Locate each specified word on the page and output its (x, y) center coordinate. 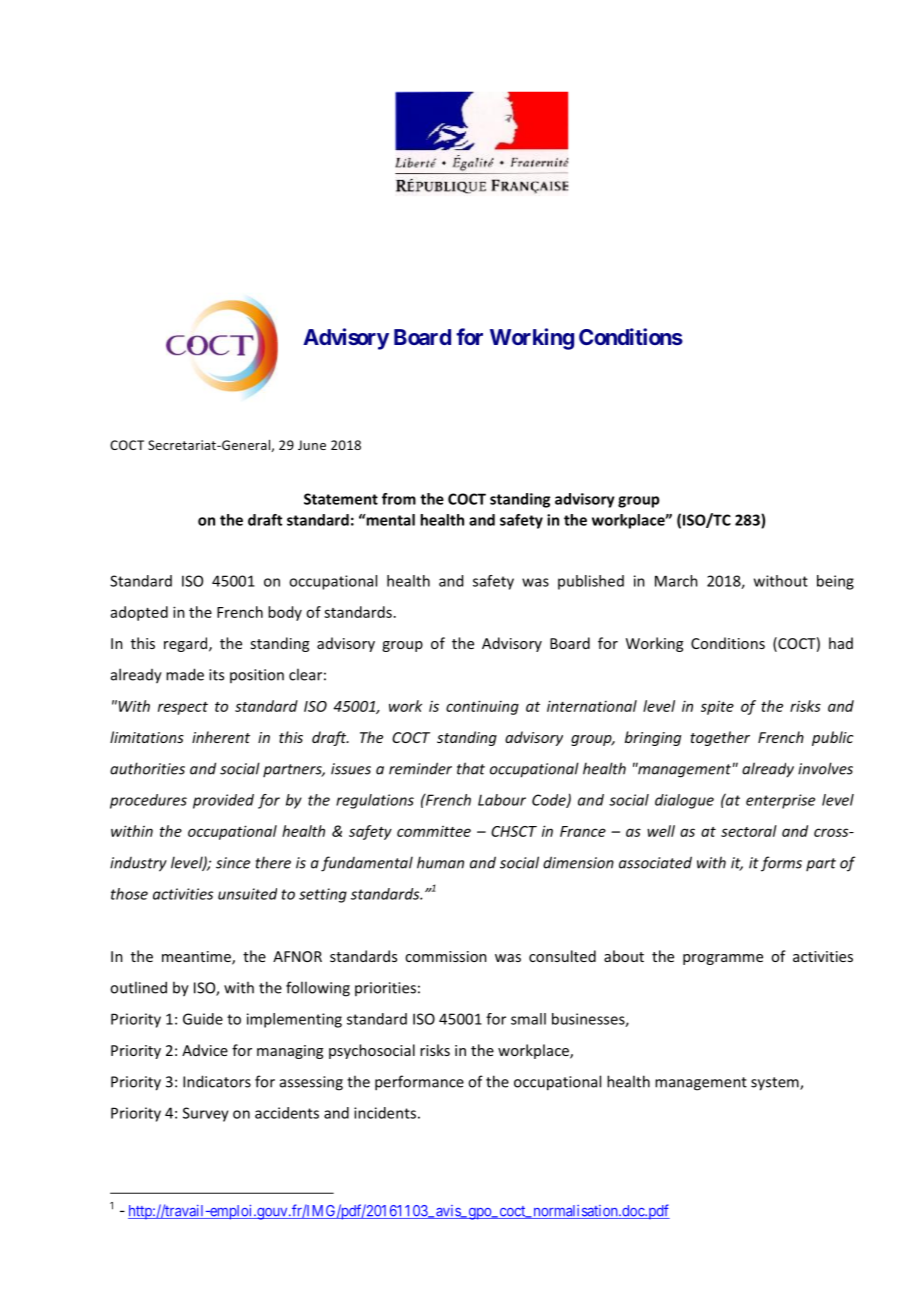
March (676, 581)
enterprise (780, 801)
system (776, 1084)
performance (419, 1083)
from (399, 499)
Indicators (217, 1081)
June (312, 445)
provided (223, 801)
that (471, 768)
